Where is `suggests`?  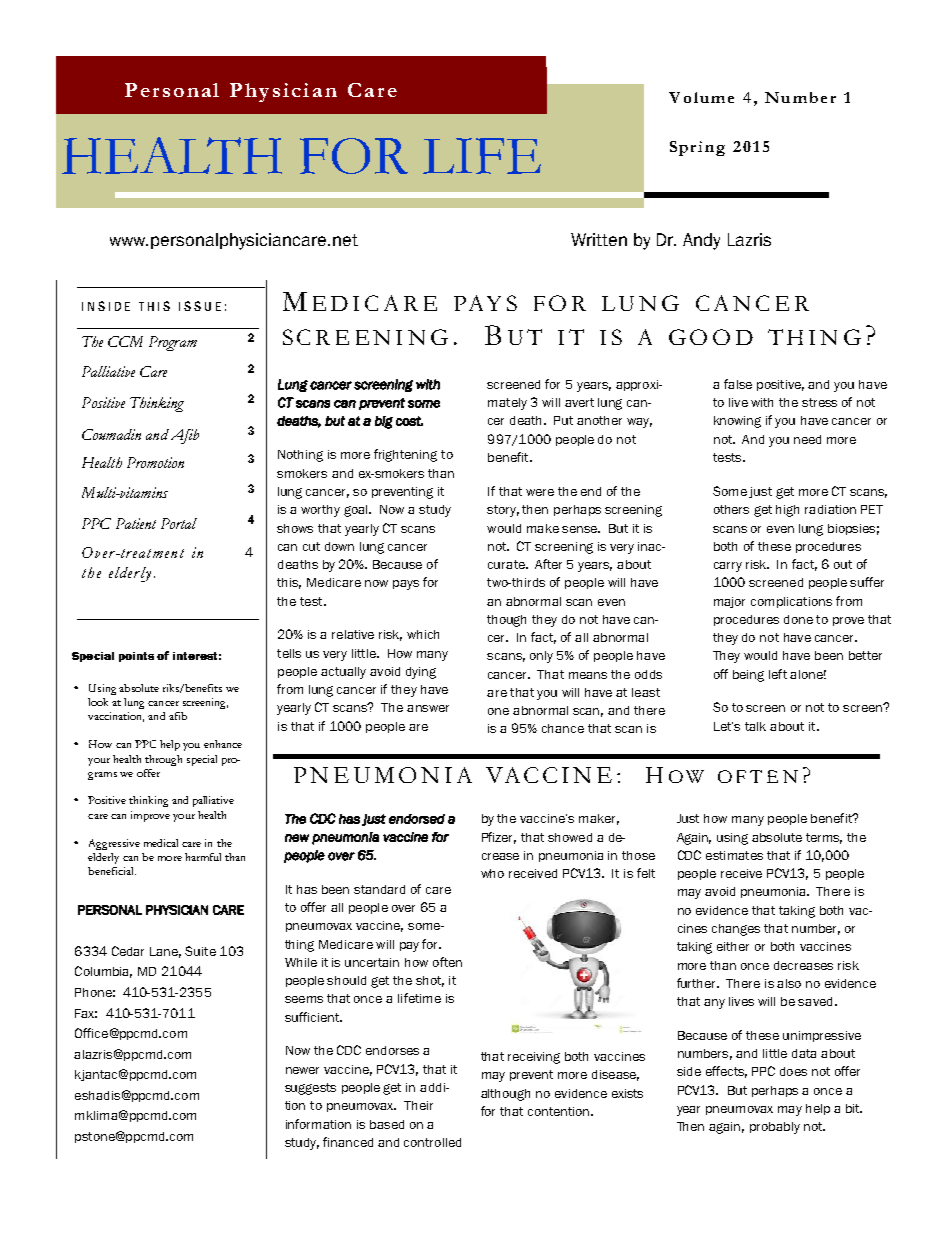 suggests is located at coordinates (310, 1089).
